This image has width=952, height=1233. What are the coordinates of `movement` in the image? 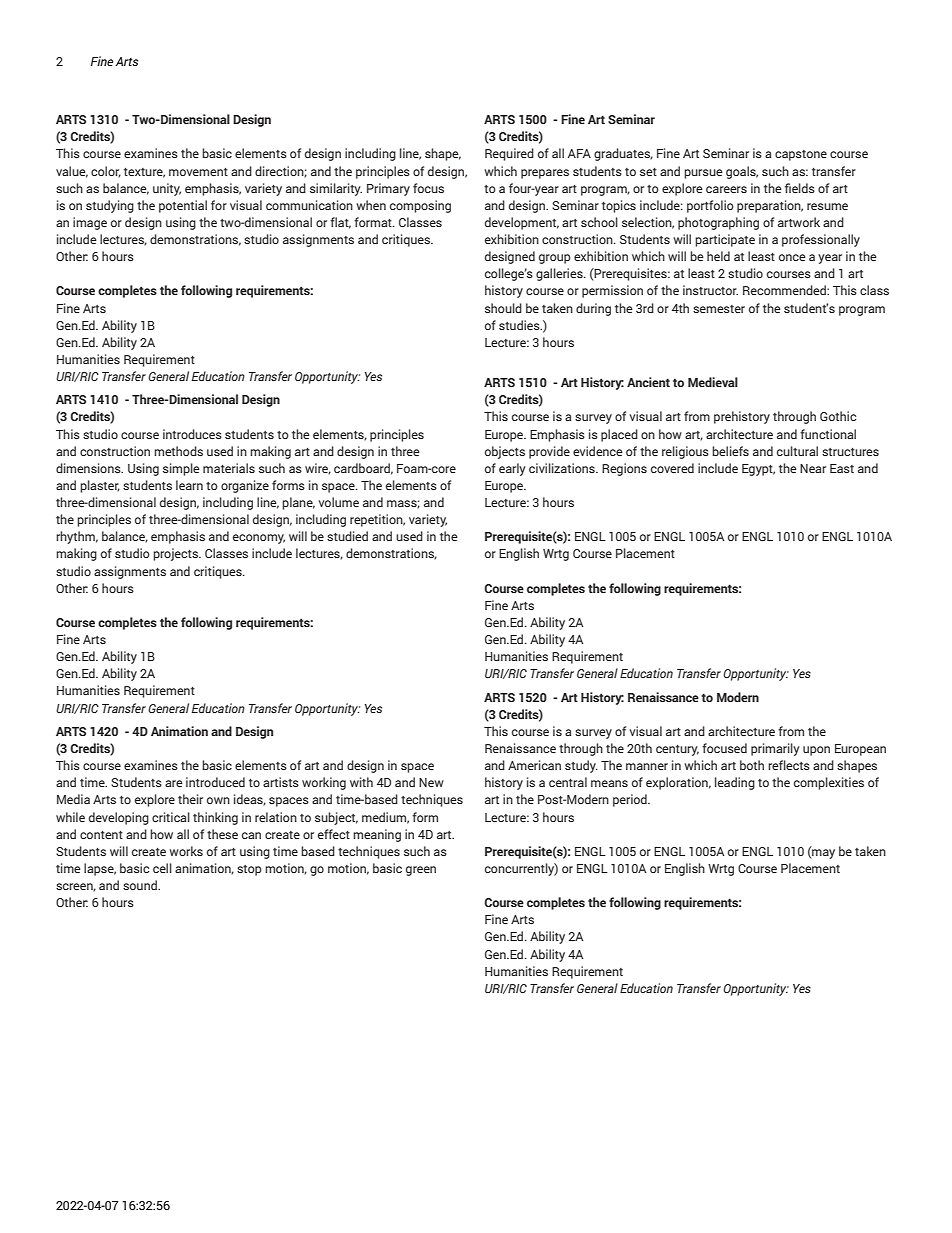 It's located at (198, 172).
